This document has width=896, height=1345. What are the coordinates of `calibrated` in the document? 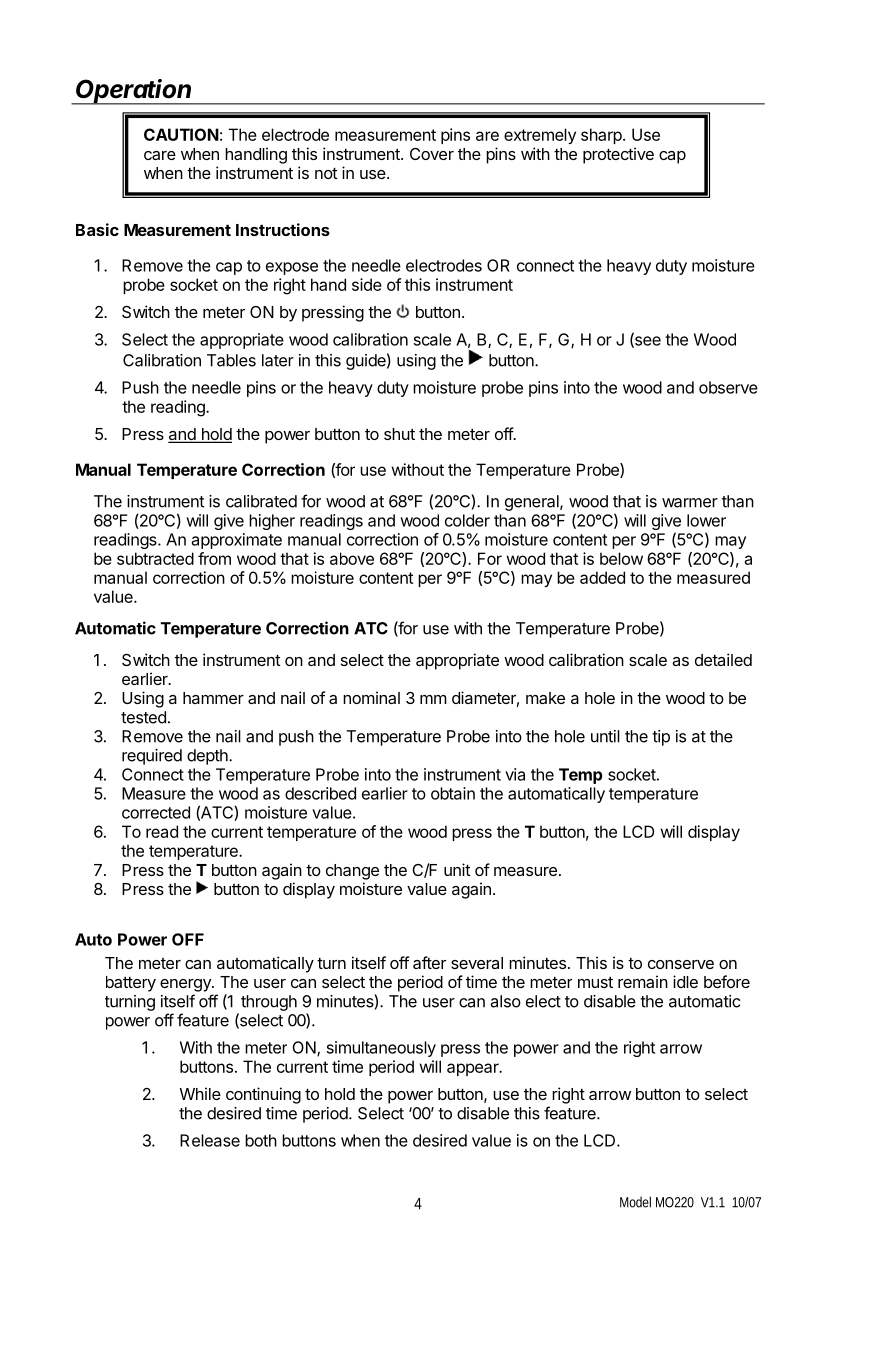 It's located at (261, 501).
